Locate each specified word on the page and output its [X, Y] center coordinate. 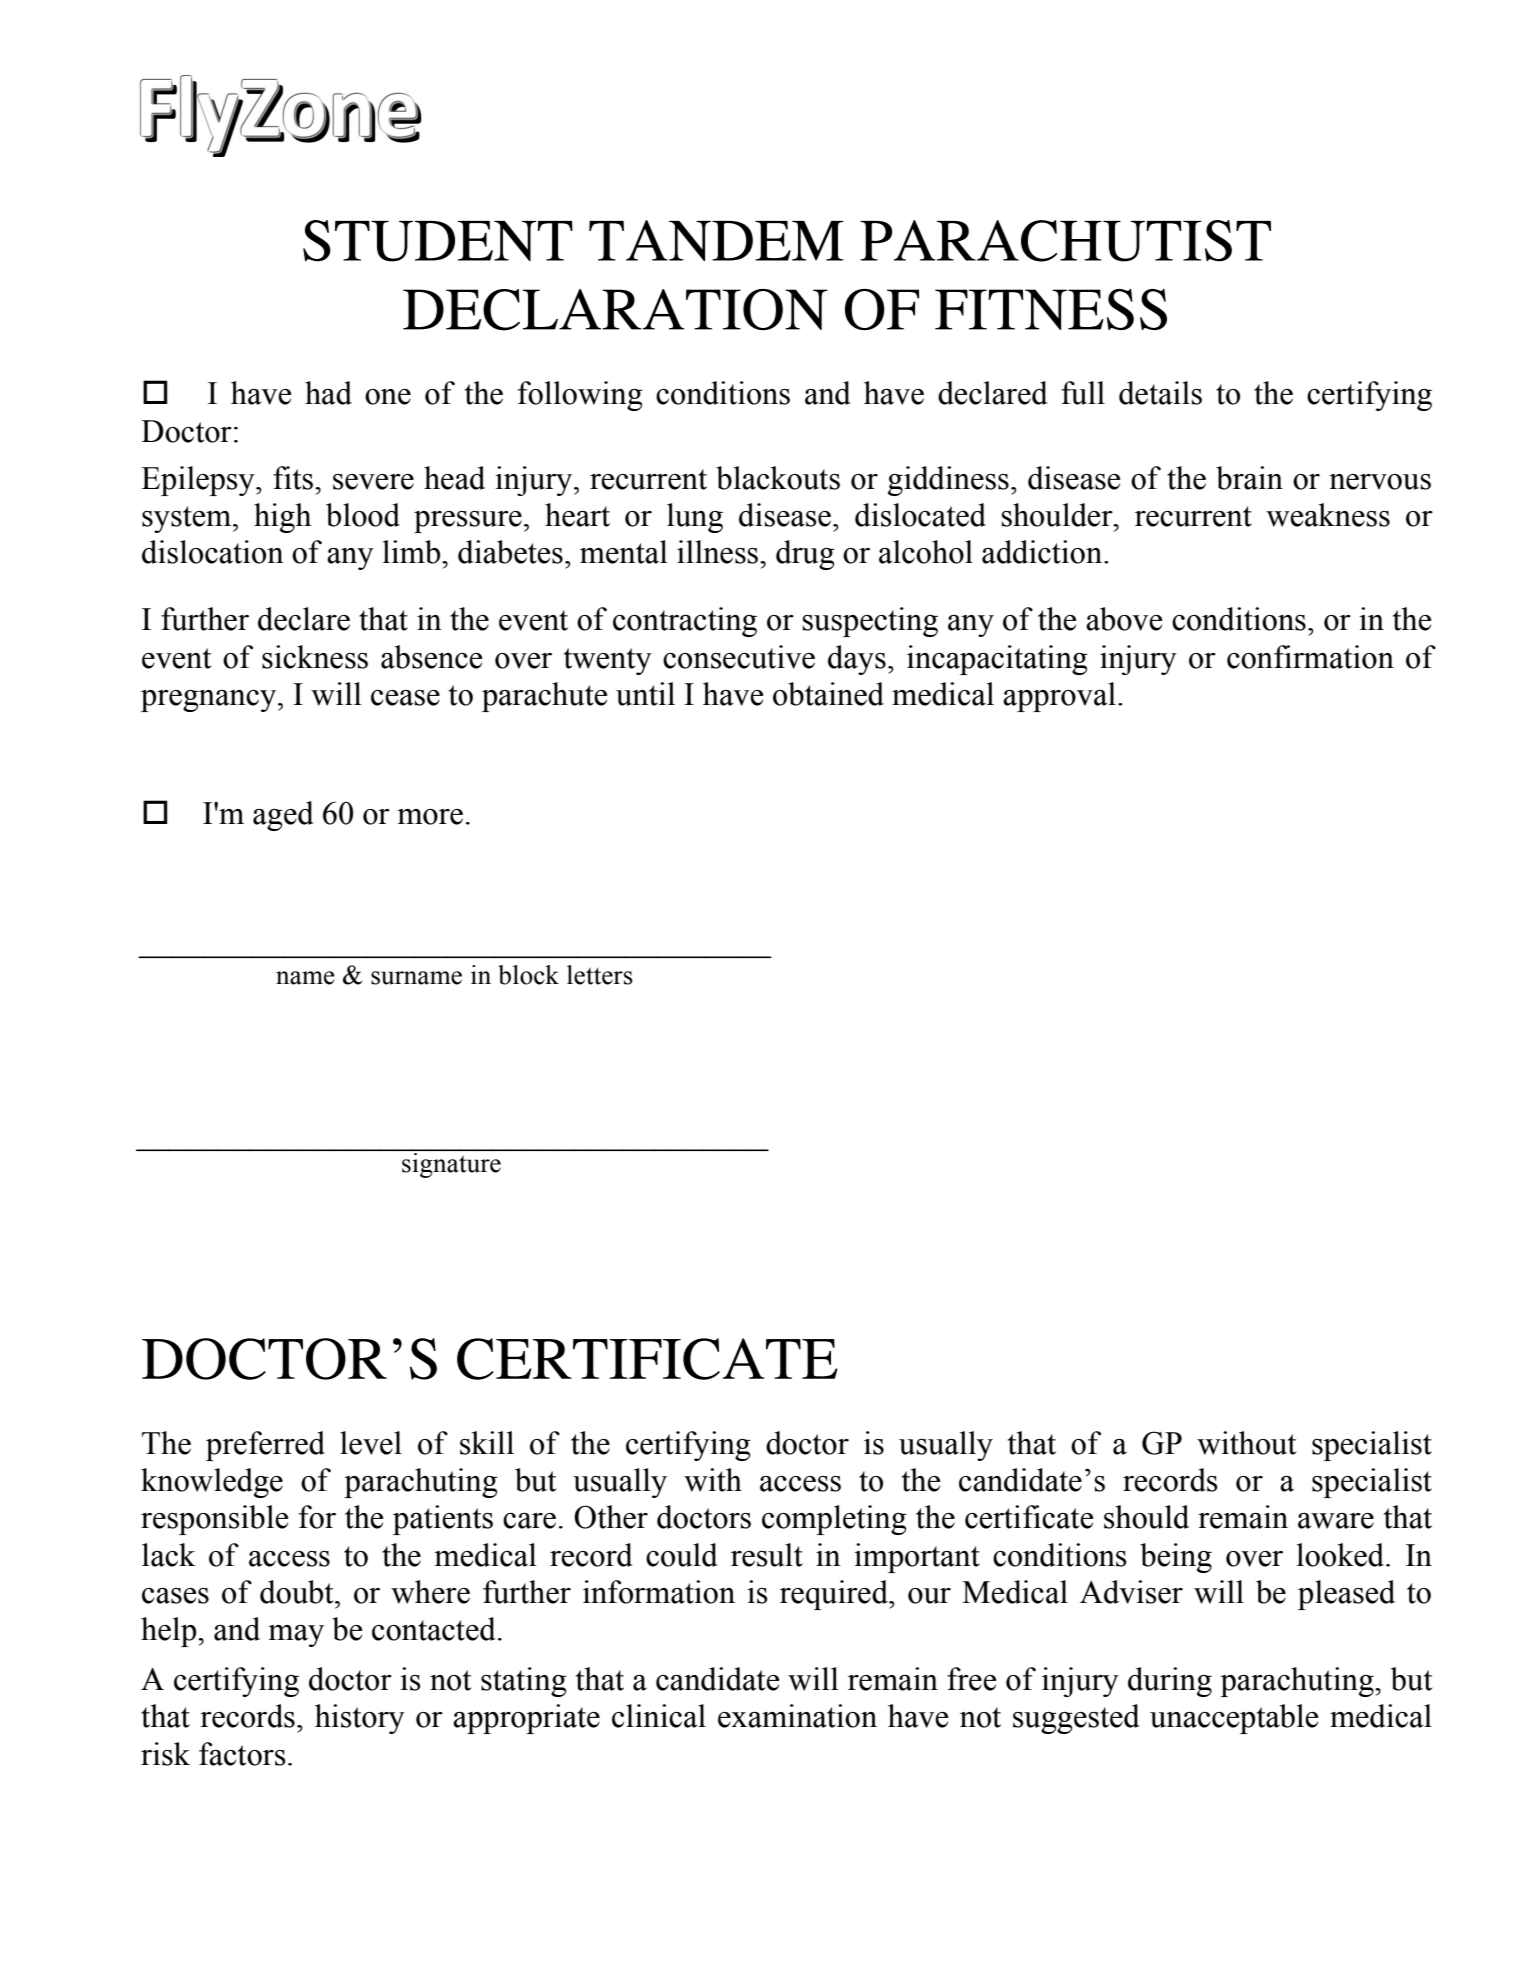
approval [1059, 697]
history [360, 1719]
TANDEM [716, 240]
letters [600, 975]
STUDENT [438, 241]
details [1160, 393]
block [528, 975]
